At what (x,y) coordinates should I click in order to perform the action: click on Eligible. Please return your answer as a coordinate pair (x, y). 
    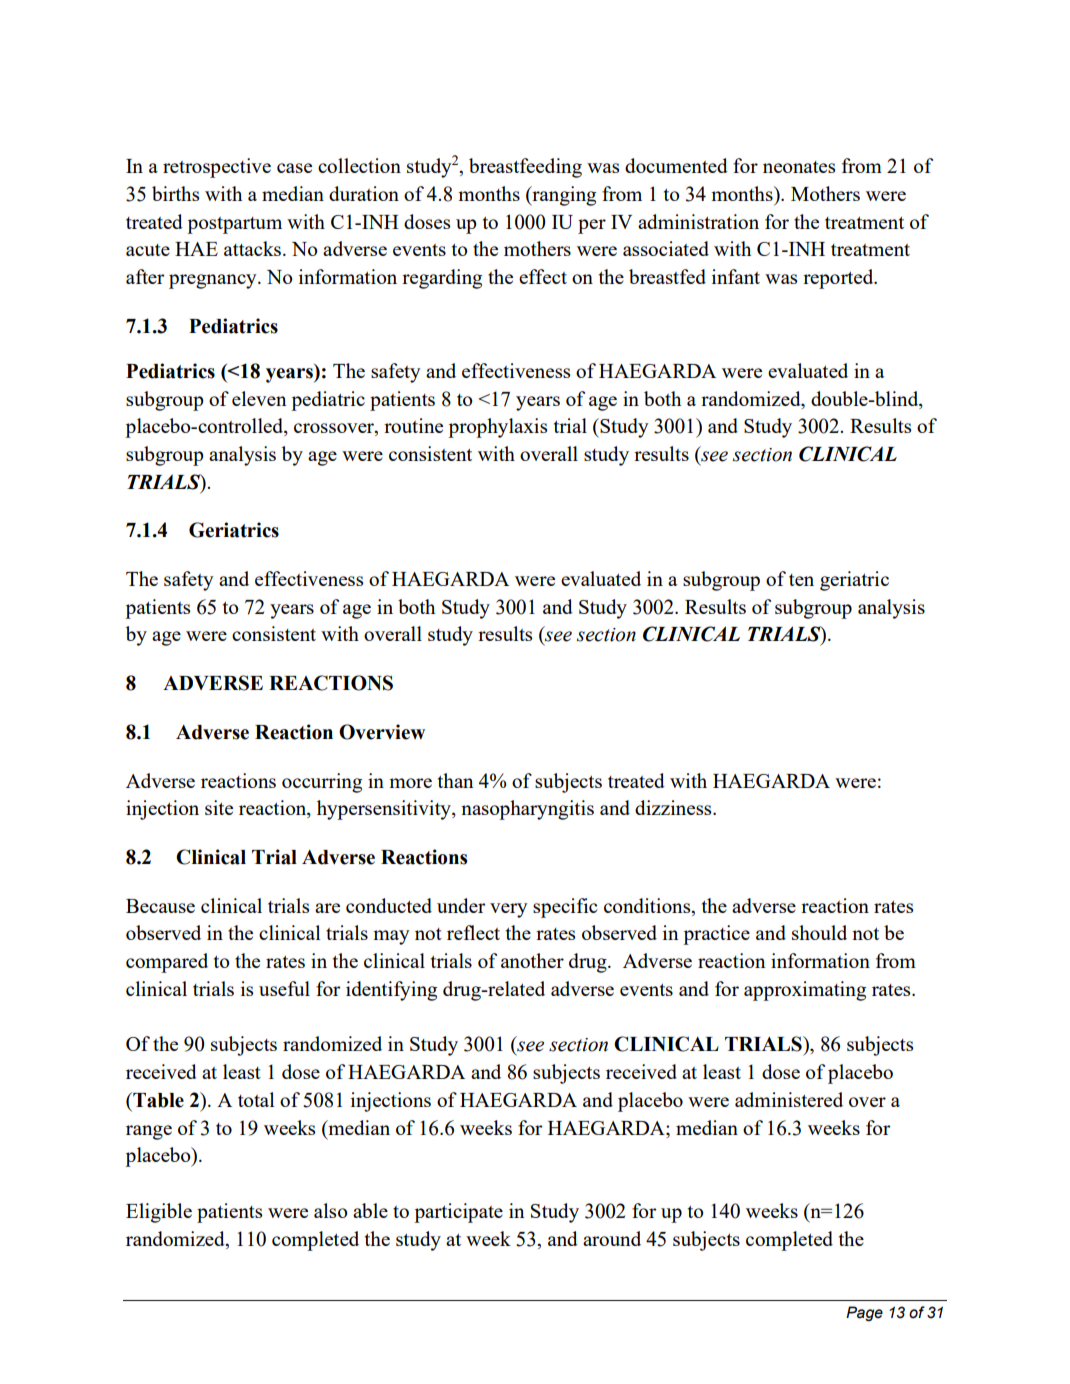
    Looking at the image, I should click on (159, 1213).
